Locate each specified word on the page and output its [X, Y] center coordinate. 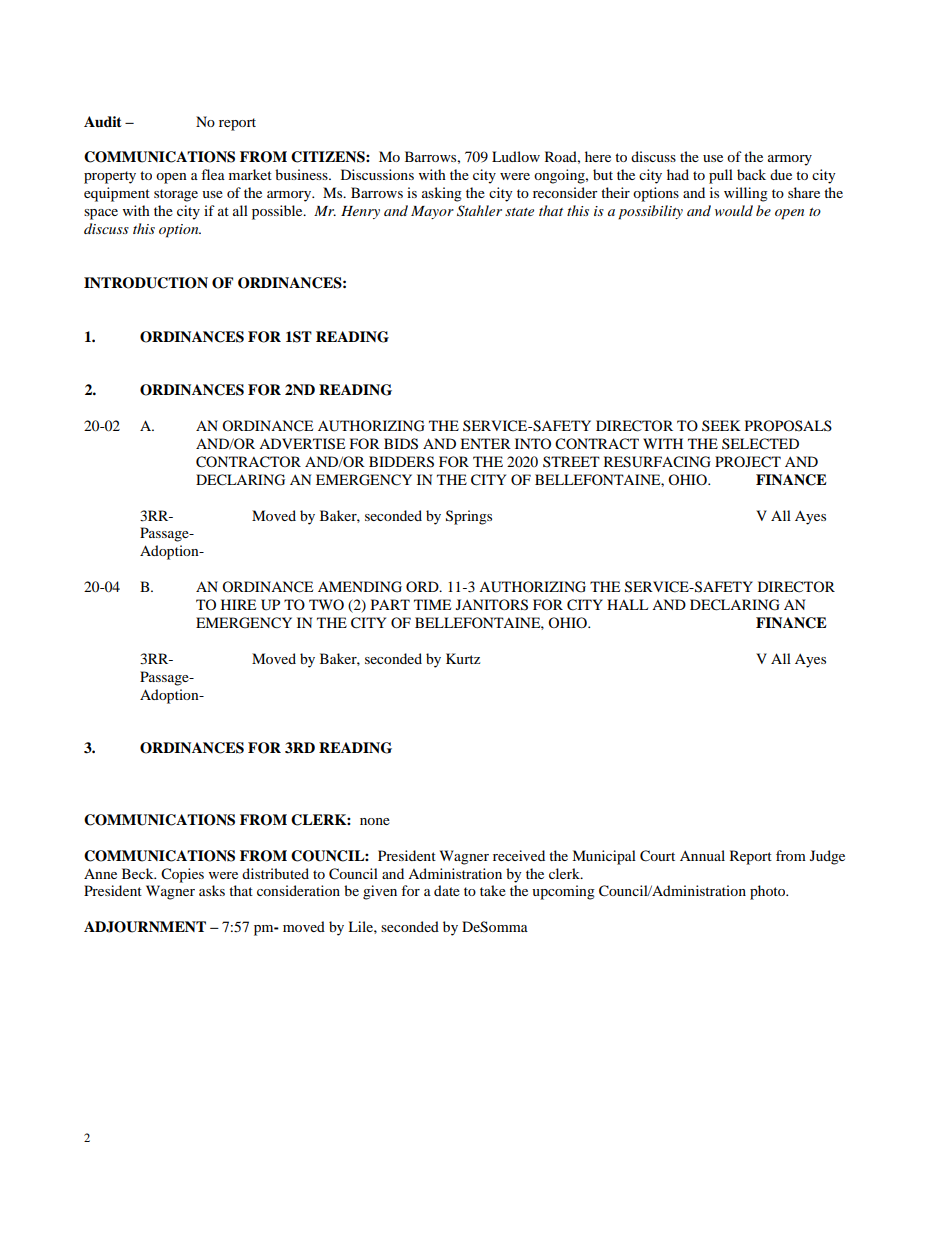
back [751, 174]
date [447, 890]
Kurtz [463, 658]
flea [213, 174]
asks [212, 890]
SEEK [721, 425]
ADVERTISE [302, 444]
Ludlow [516, 156]
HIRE [238, 604]
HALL [627, 604]
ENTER [485, 443]
